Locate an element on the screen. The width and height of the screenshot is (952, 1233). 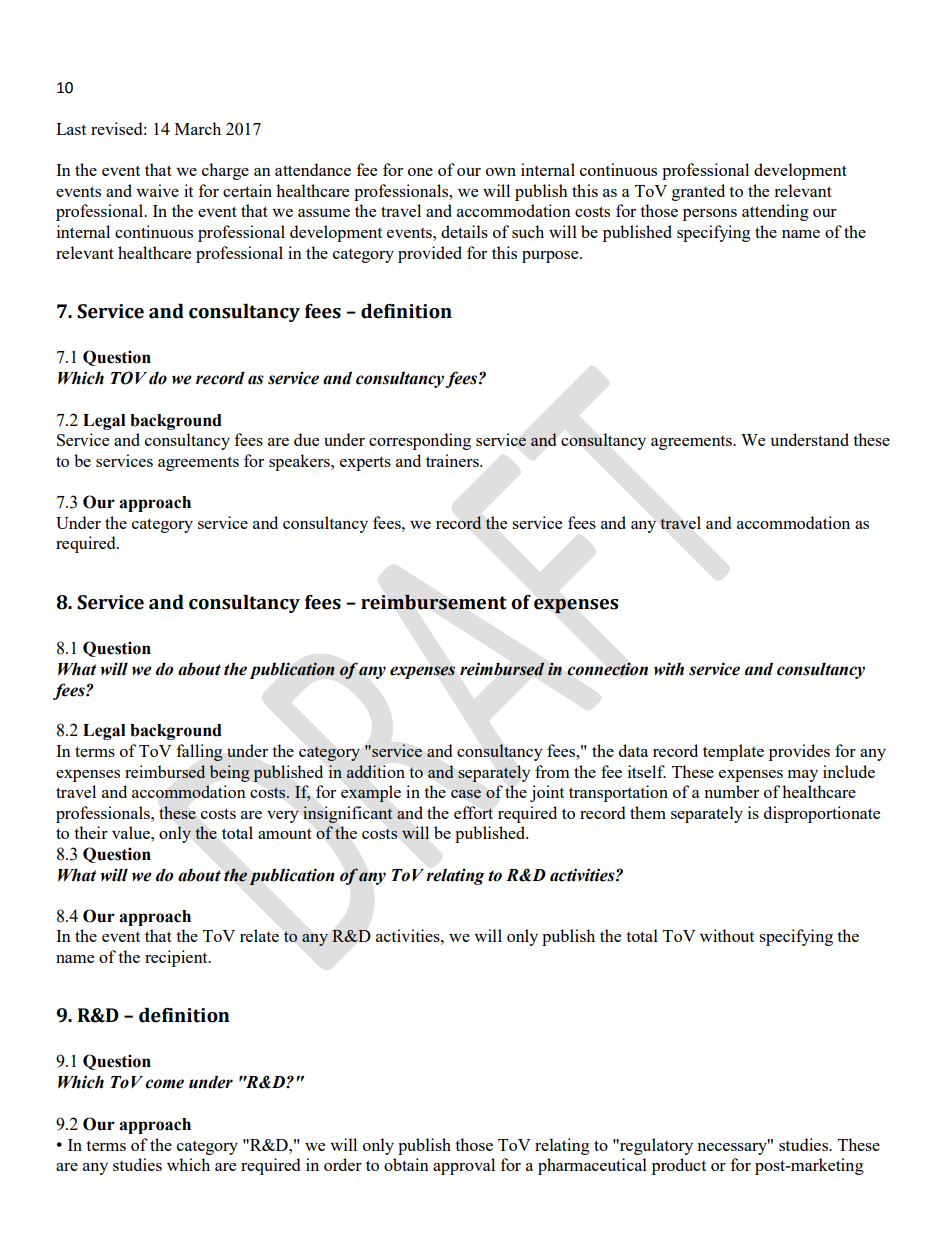
one is located at coordinates (420, 172).
